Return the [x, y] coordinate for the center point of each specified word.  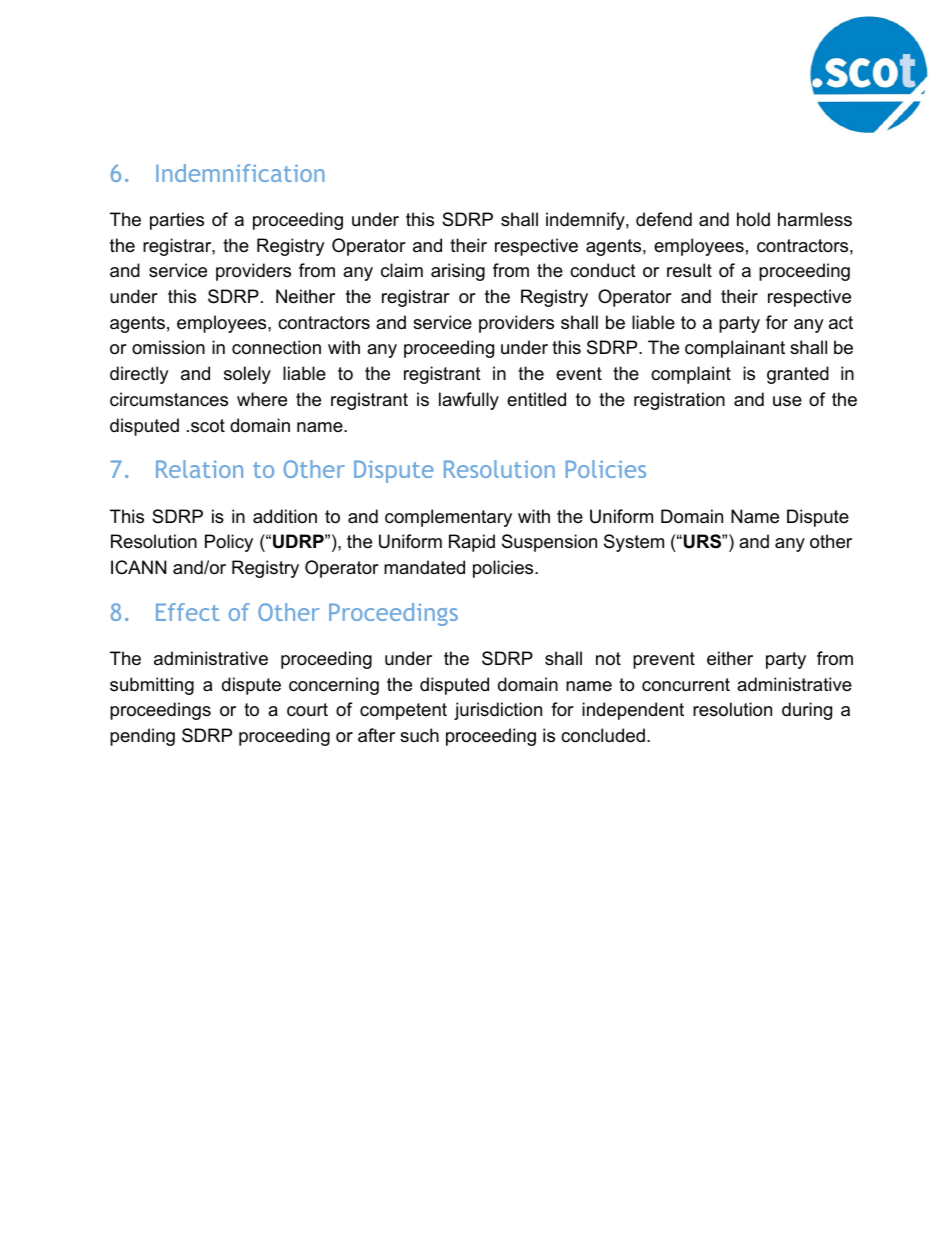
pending [142, 737]
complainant [735, 349]
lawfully [469, 401]
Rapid [472, 543]
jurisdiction [498, 711]
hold [753, 219]
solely [247, 375]
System [634, 543]
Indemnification [240, 173]
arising [458, 272]
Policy [229, 543]
